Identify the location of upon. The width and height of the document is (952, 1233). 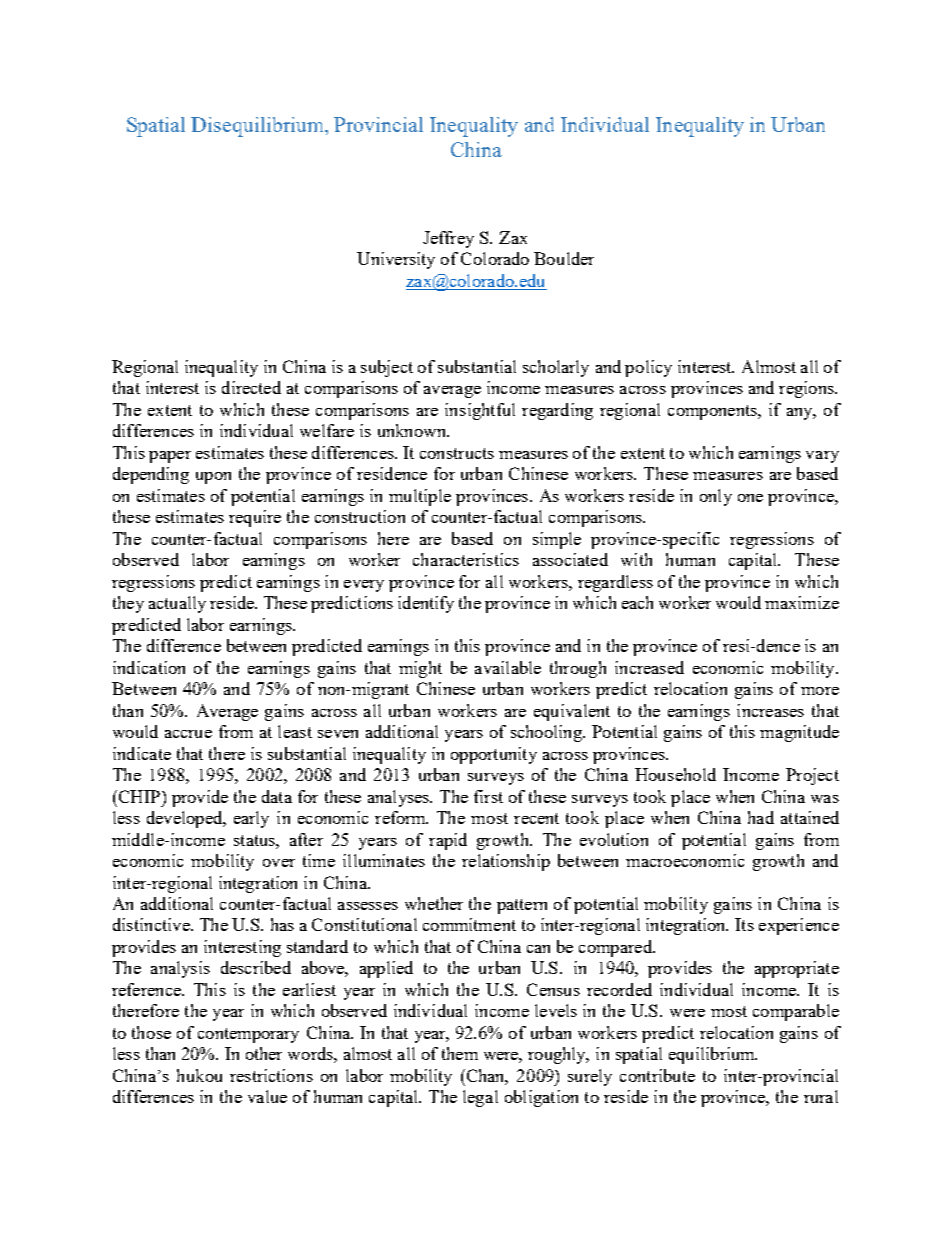
(213, 478).
